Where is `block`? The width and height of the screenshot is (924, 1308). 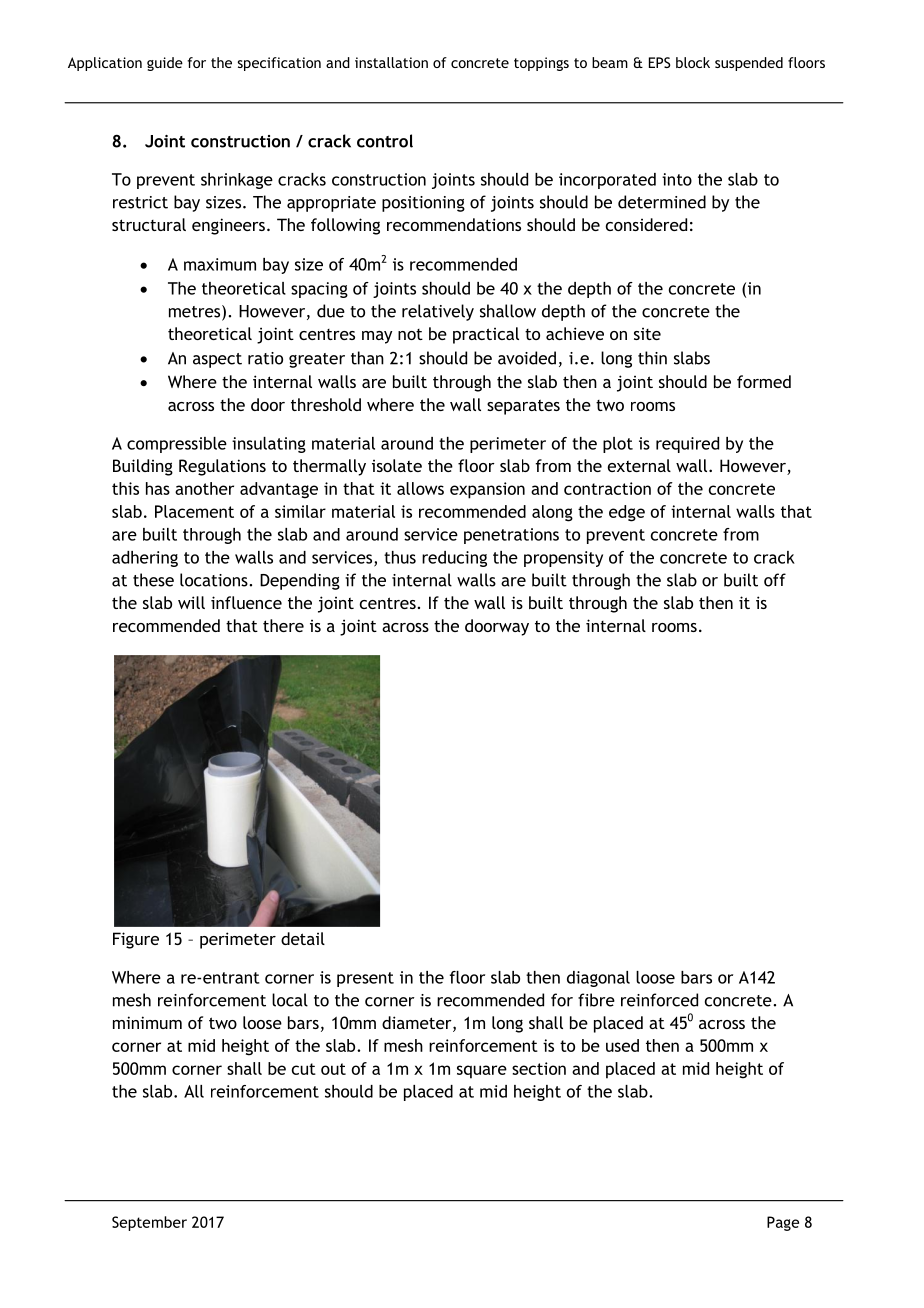 block is located at coordinates (693, 62).
